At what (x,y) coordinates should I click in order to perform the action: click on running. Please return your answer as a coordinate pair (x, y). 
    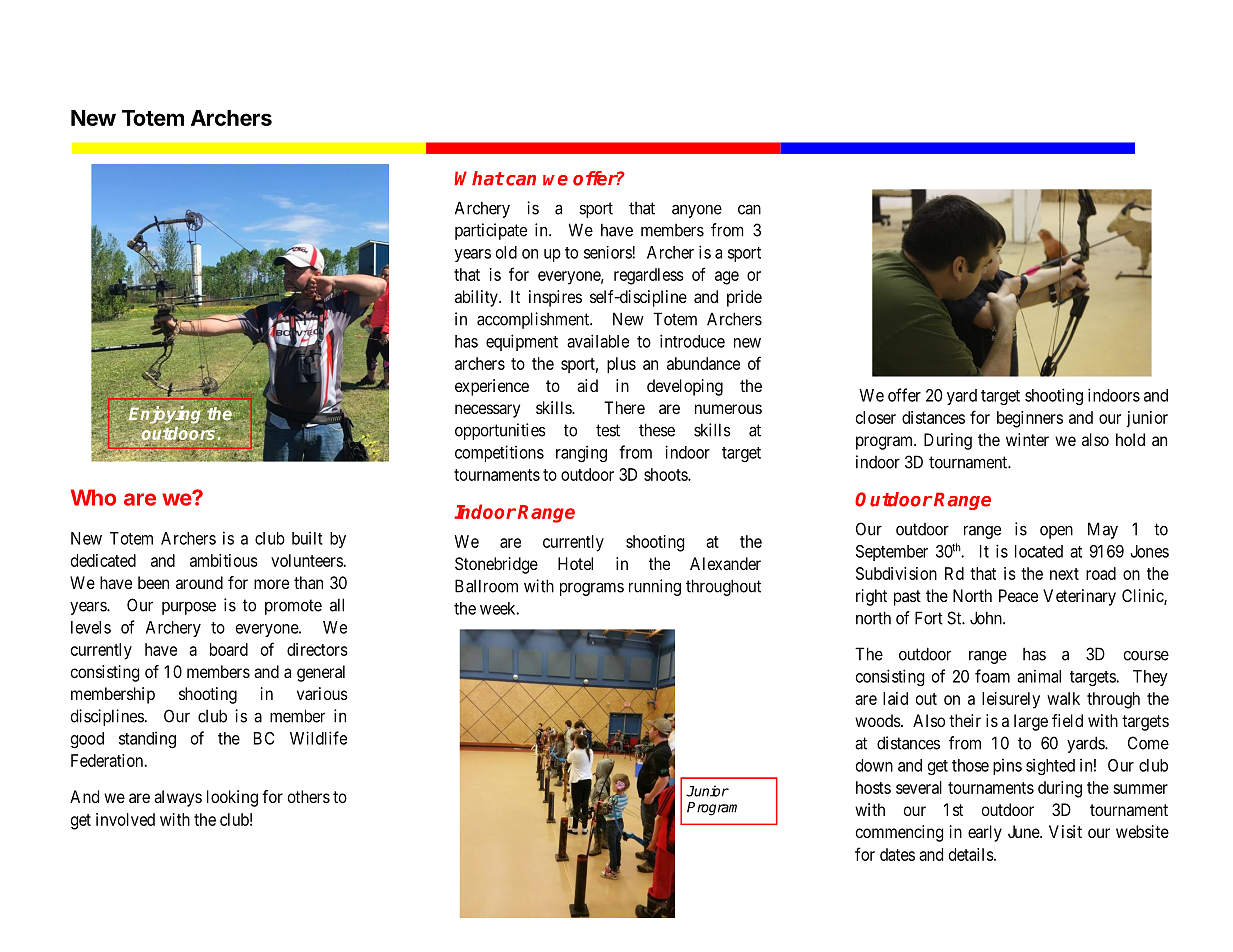
    Looking at the image, I should click on (655, 587).
